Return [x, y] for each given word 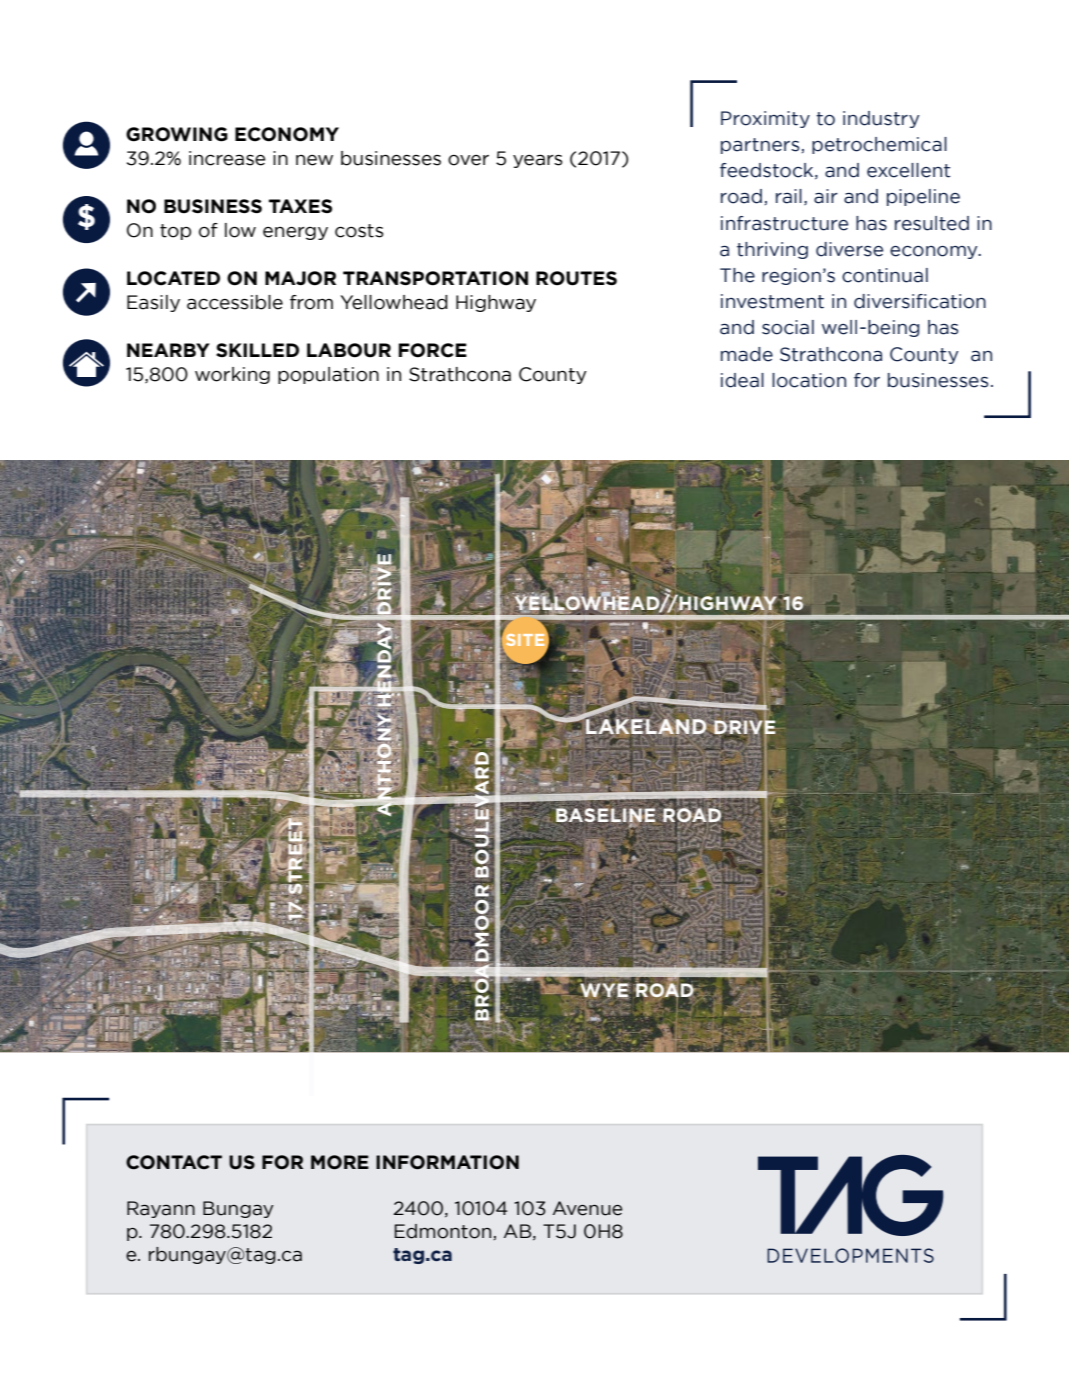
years [538, 161]
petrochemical [879, 145]
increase [227, 158]
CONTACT [174, 1162]
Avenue [587, 1208]
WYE [605, 991]
